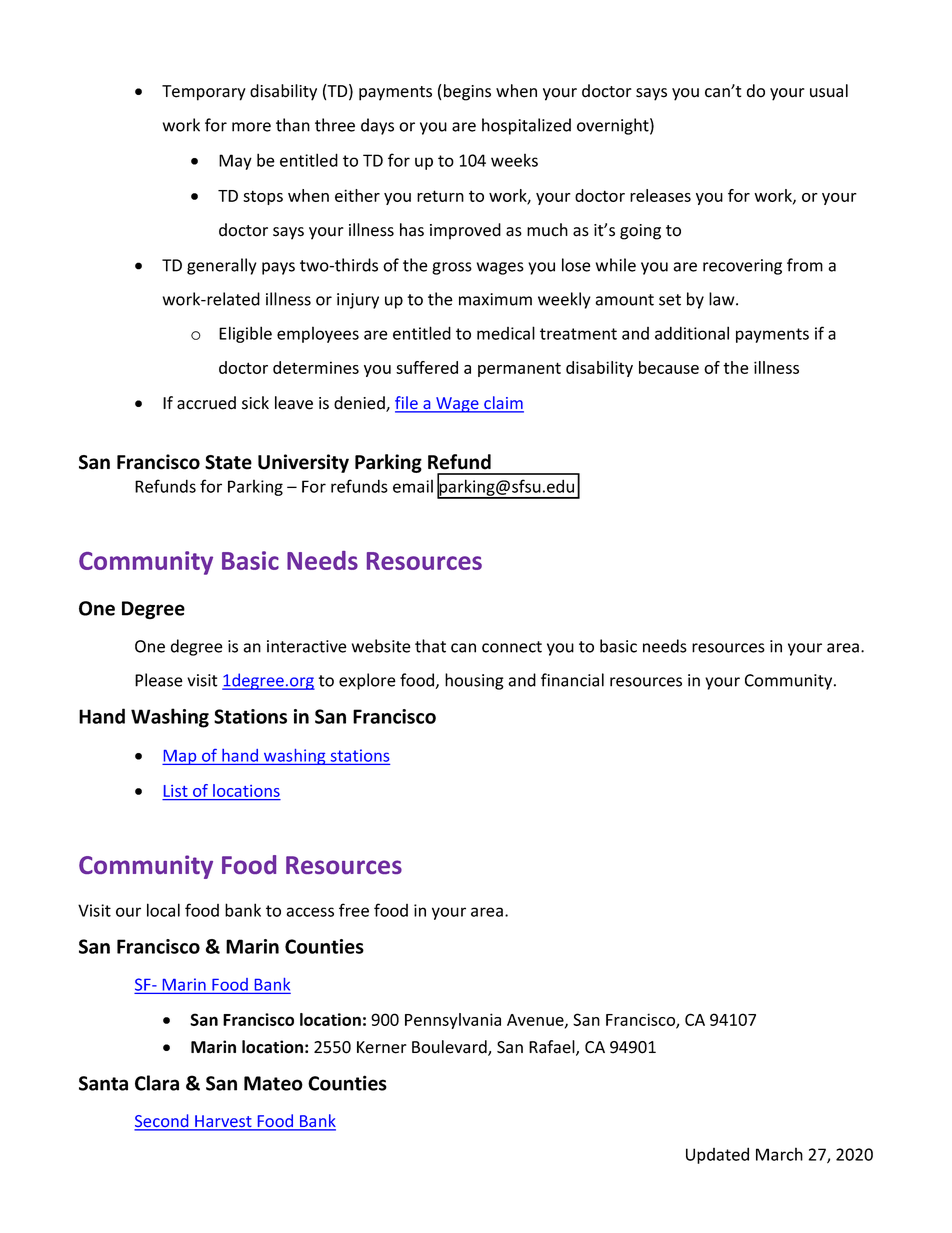  I want to click on that, so click(430, 646).
